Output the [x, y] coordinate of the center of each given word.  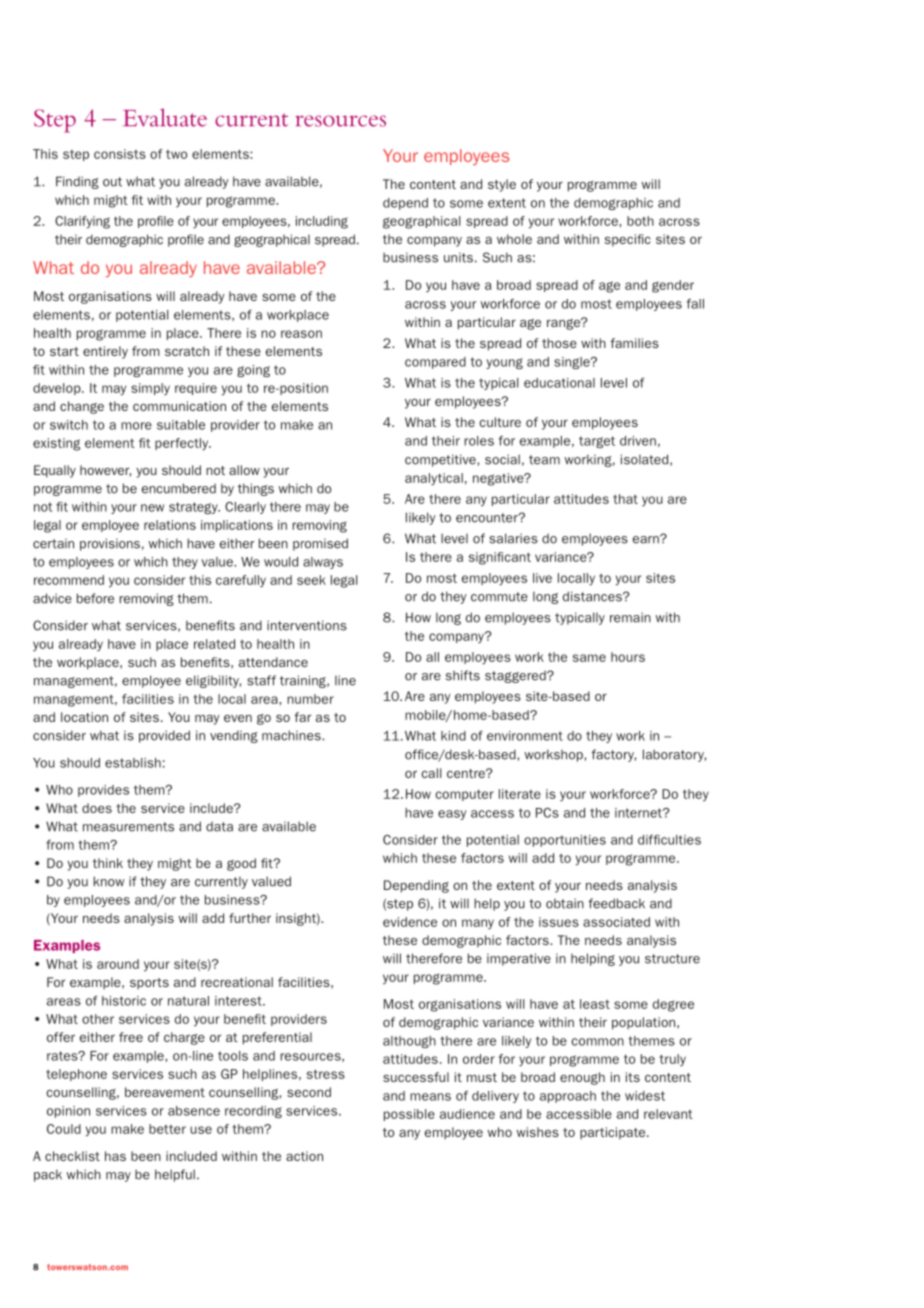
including [322, 222]
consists [120, 154]
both [640, 221]
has [115, 1156]
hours [628, 657]
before [95, 598]
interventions [307, 625]
